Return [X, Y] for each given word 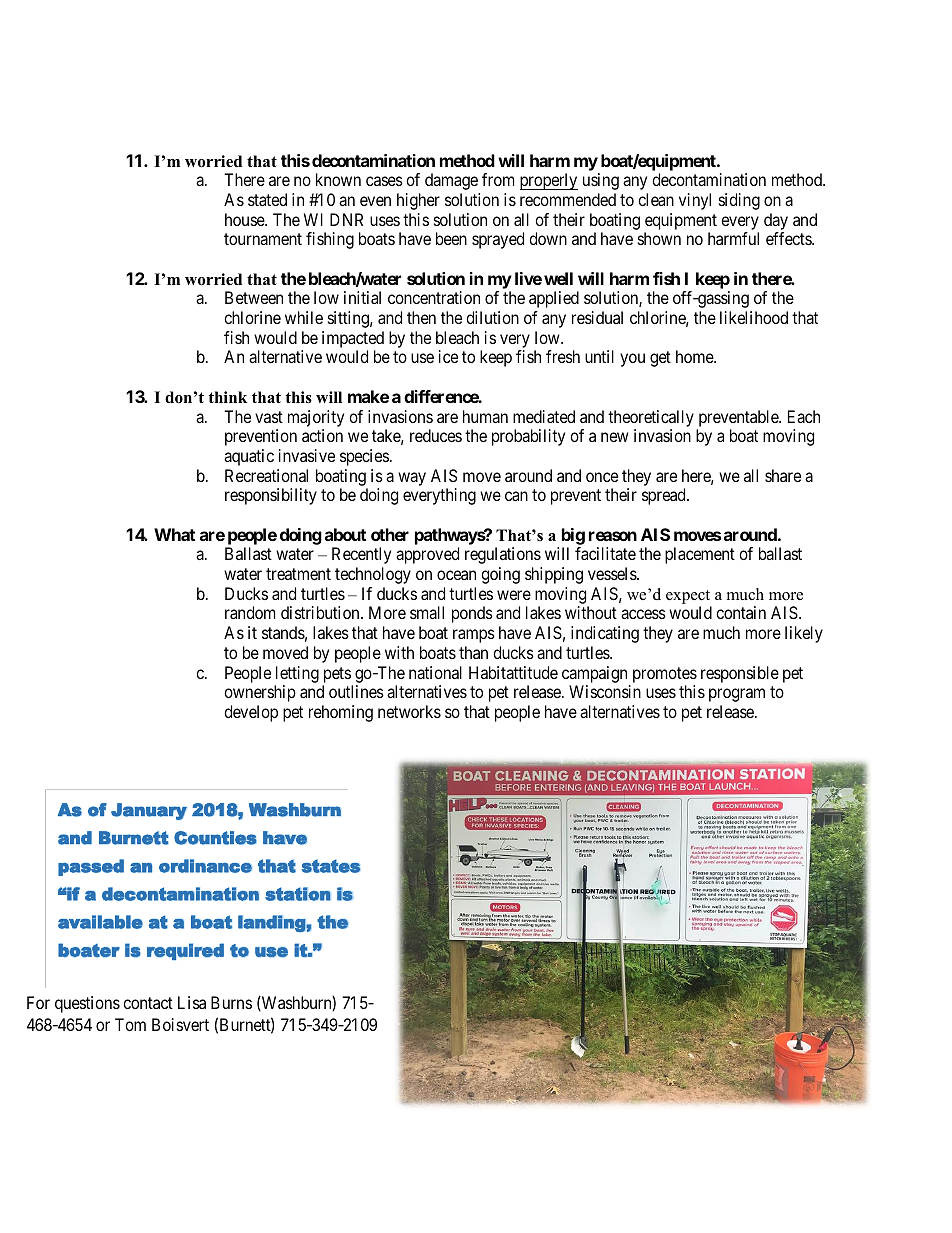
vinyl [695, 201]
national [435, 672]
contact [148, 1003]
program [737, 695]
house [245, 219]
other [390, 534]
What [174, 534]
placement [700, 555]
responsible [740, 674]
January [149, 811]
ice [448, 356]
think [227, 397]
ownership [260, 693]
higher [418, 201]
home [695, 356]
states [330, 866]
